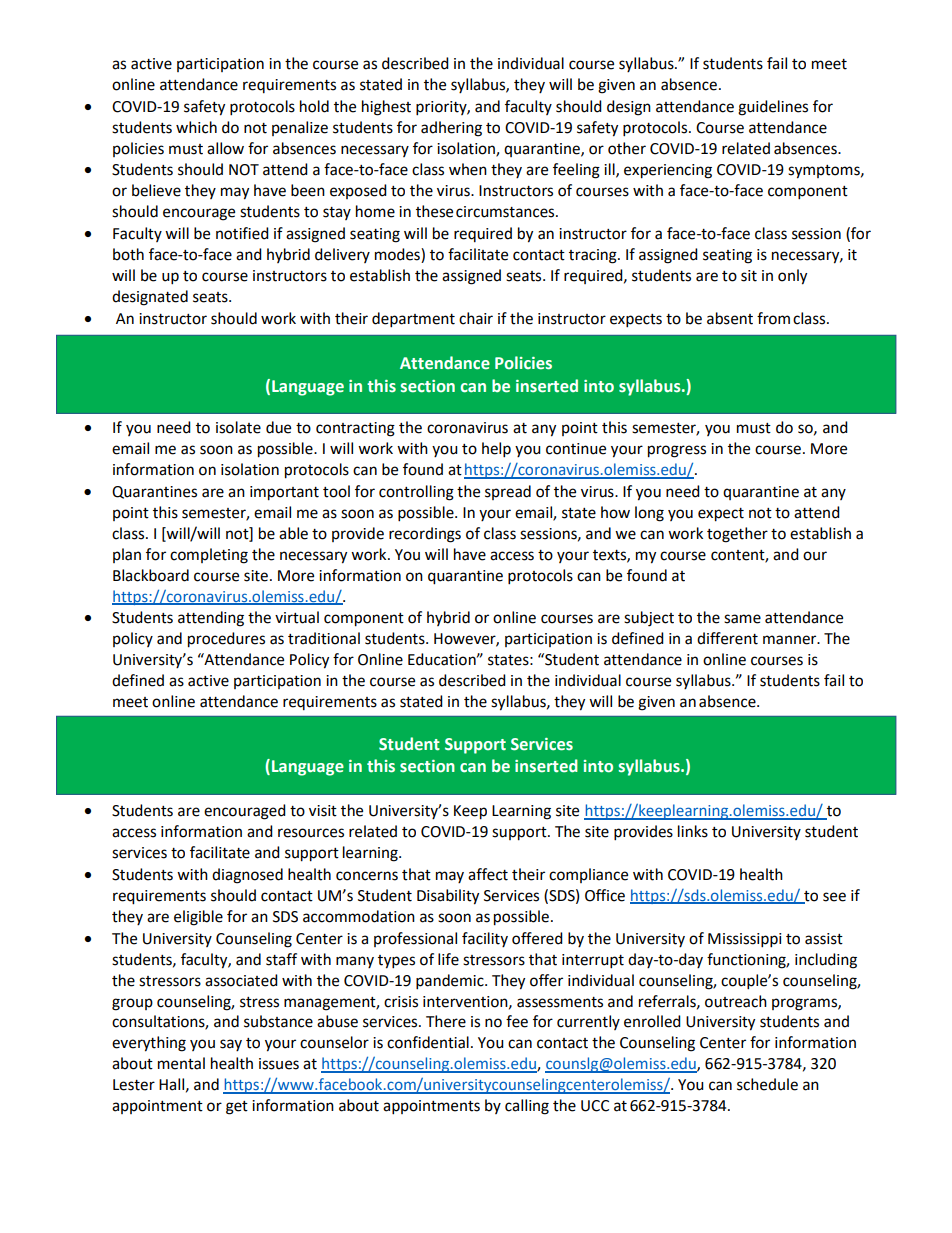  Describe the element at coordinates (527, 1107) in the screenshot. I see `calling` at that location.
